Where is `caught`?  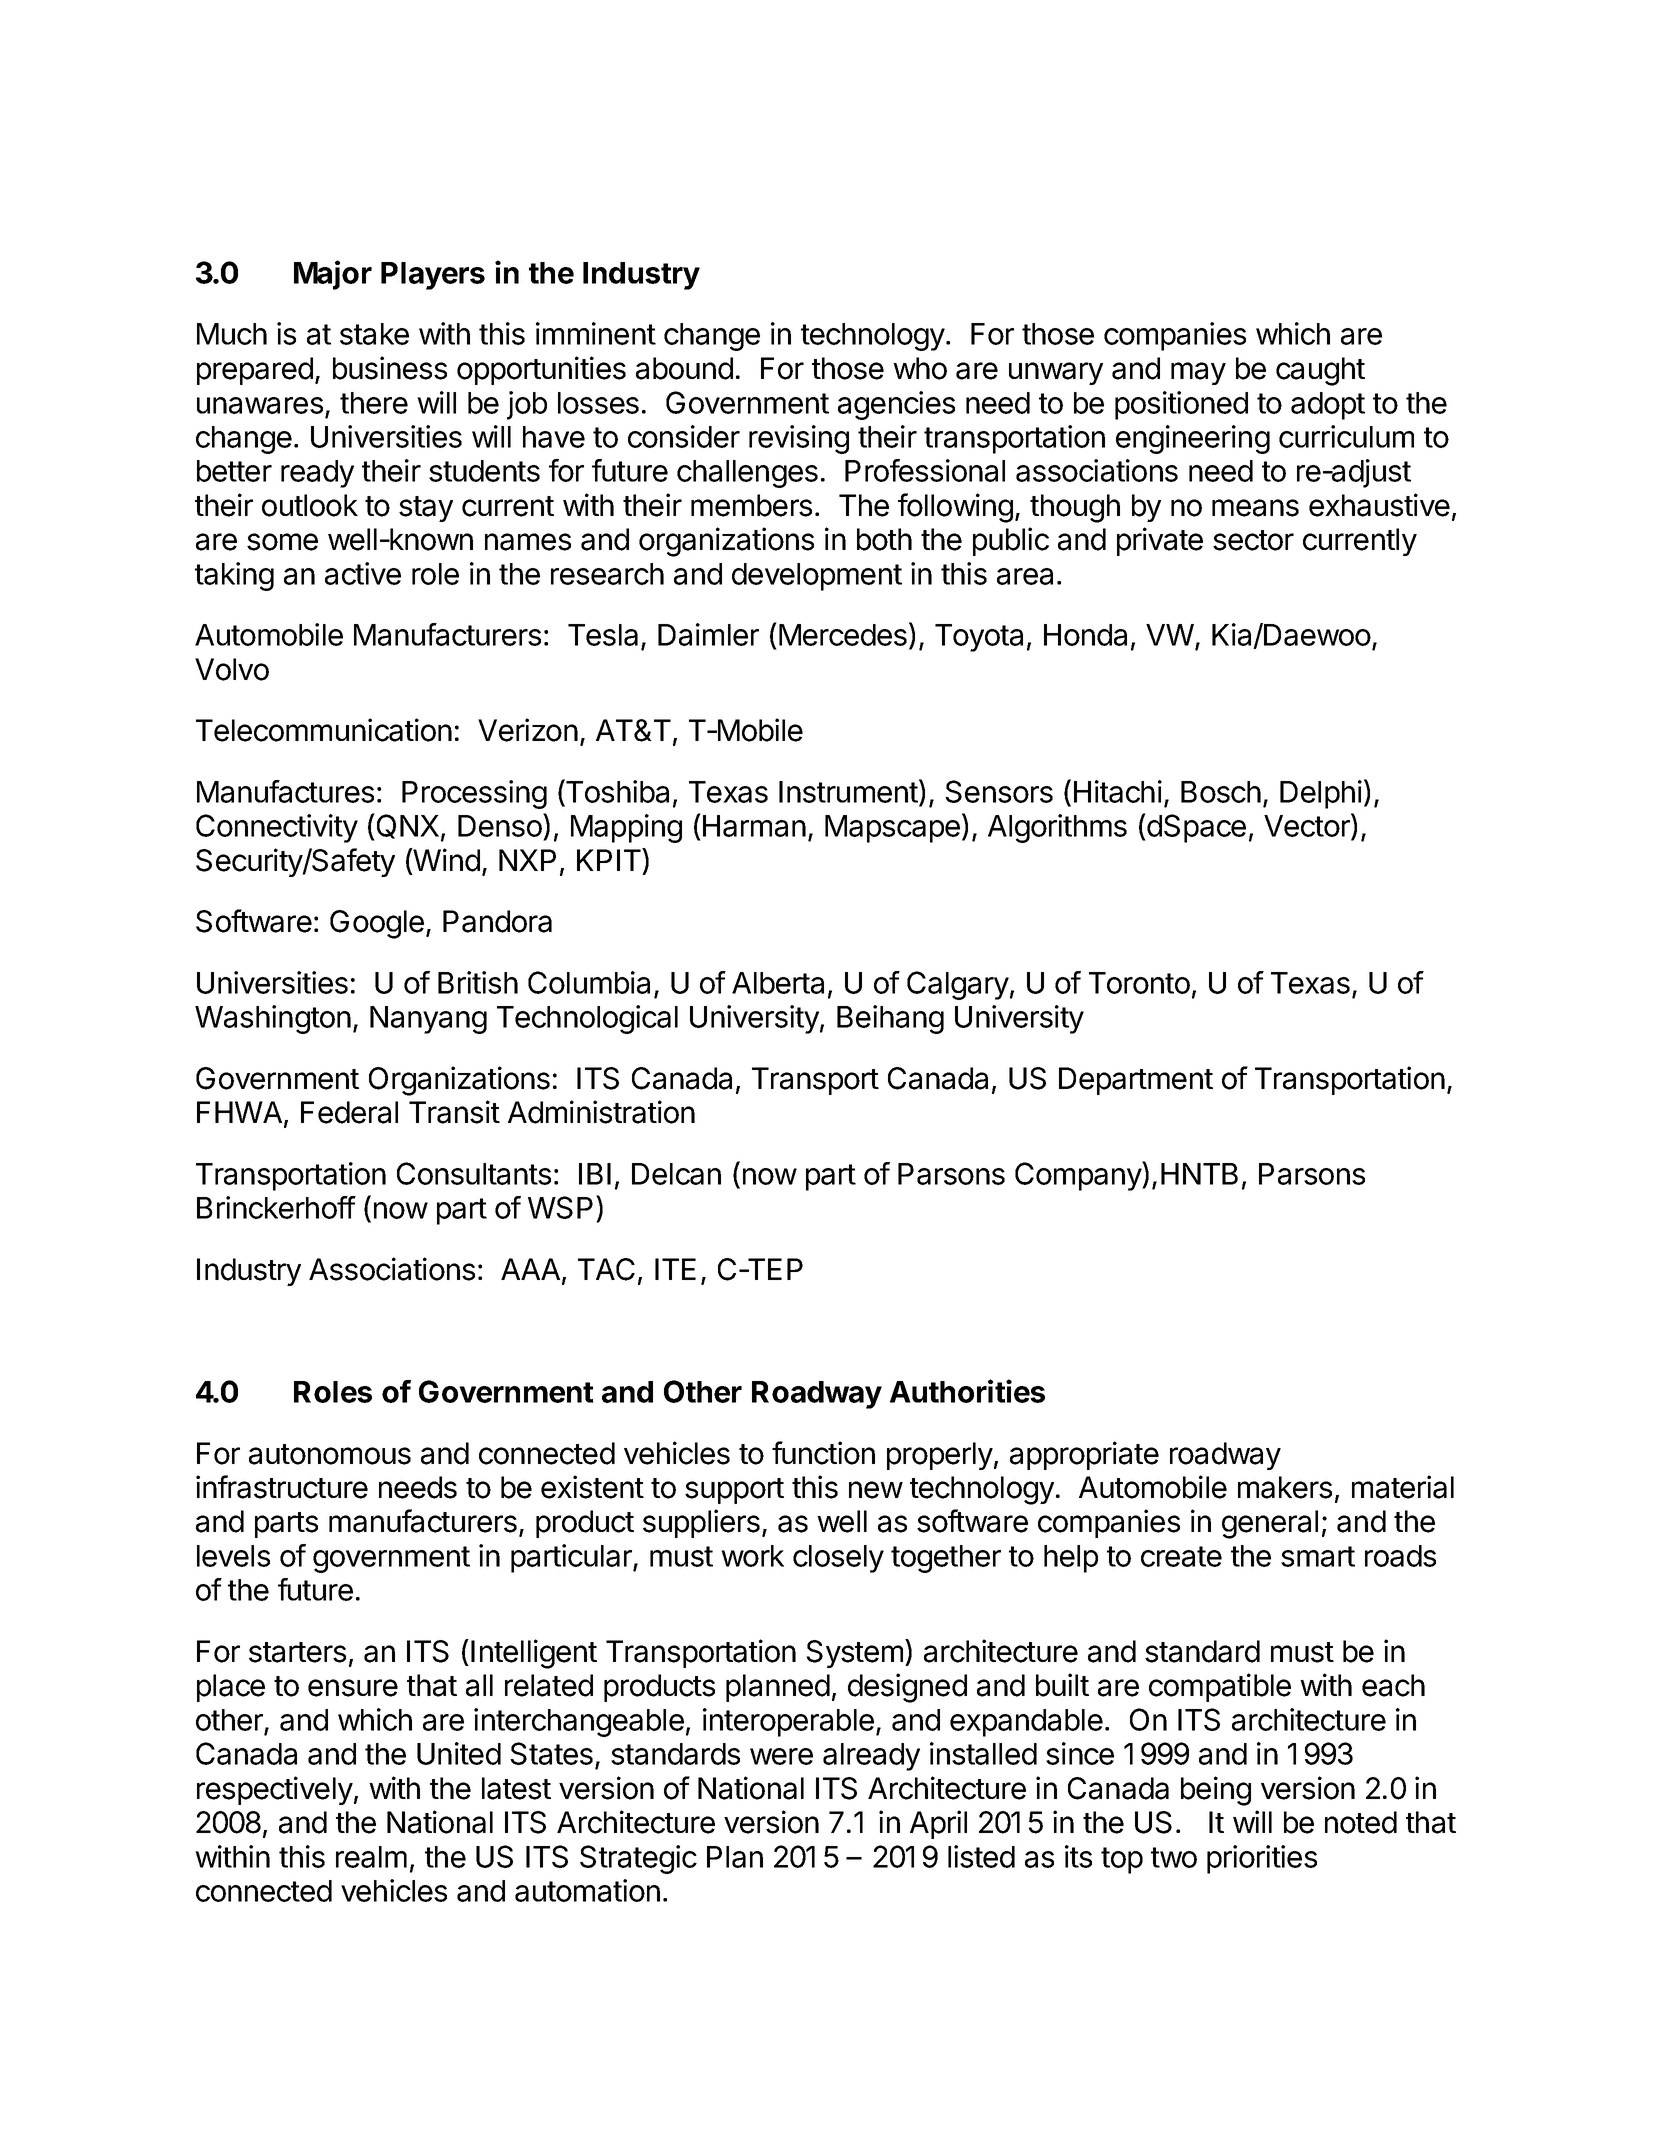 caught is located at coordinates (1320, 371).
